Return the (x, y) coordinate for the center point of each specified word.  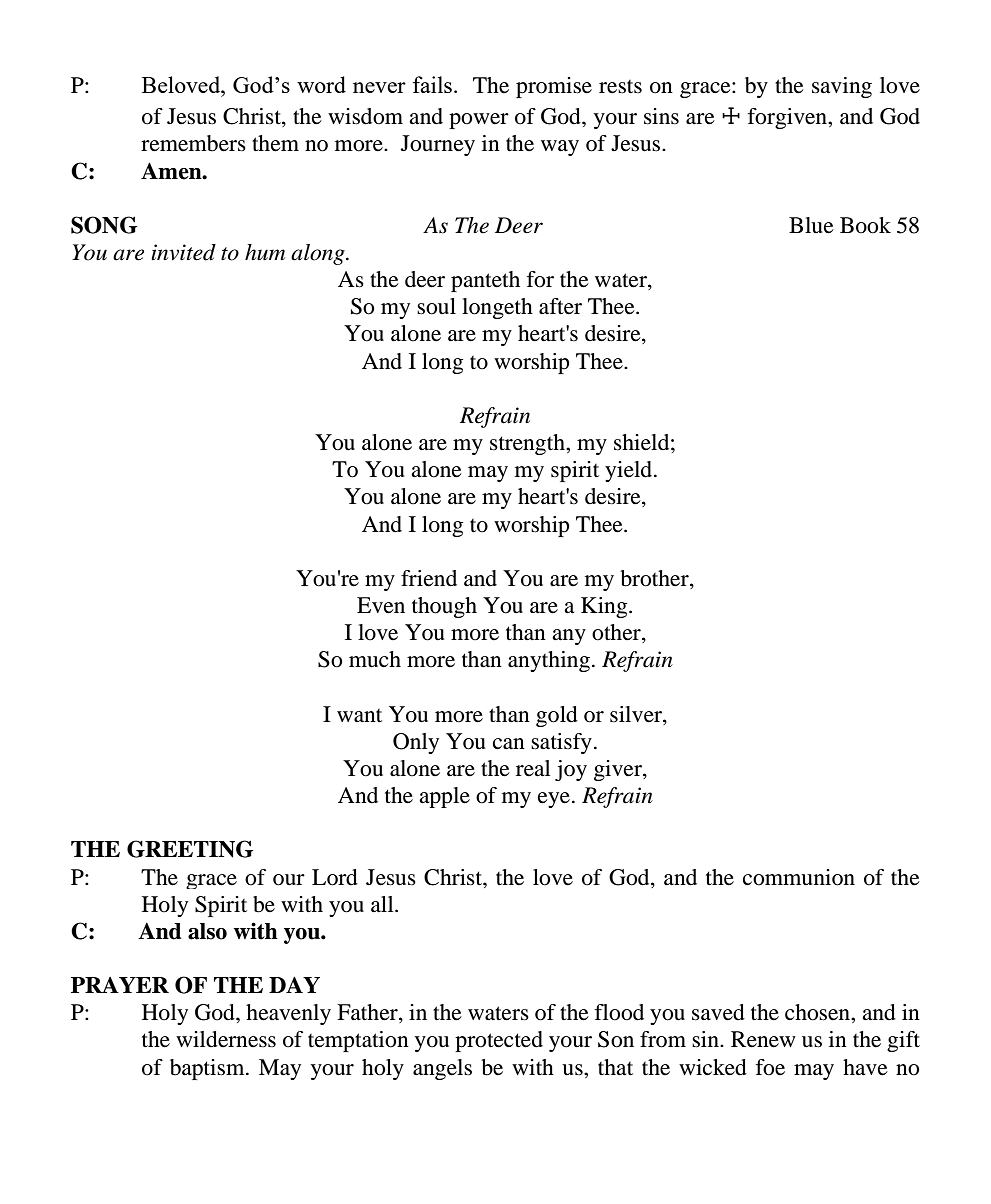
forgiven (788, 118)
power (479, 121)
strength (529, 444)
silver (637, 714)
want (359, 716)
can (509, 744)
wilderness (226, 1039)
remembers (193, 143)
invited (183, 252)
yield (630, 471)
